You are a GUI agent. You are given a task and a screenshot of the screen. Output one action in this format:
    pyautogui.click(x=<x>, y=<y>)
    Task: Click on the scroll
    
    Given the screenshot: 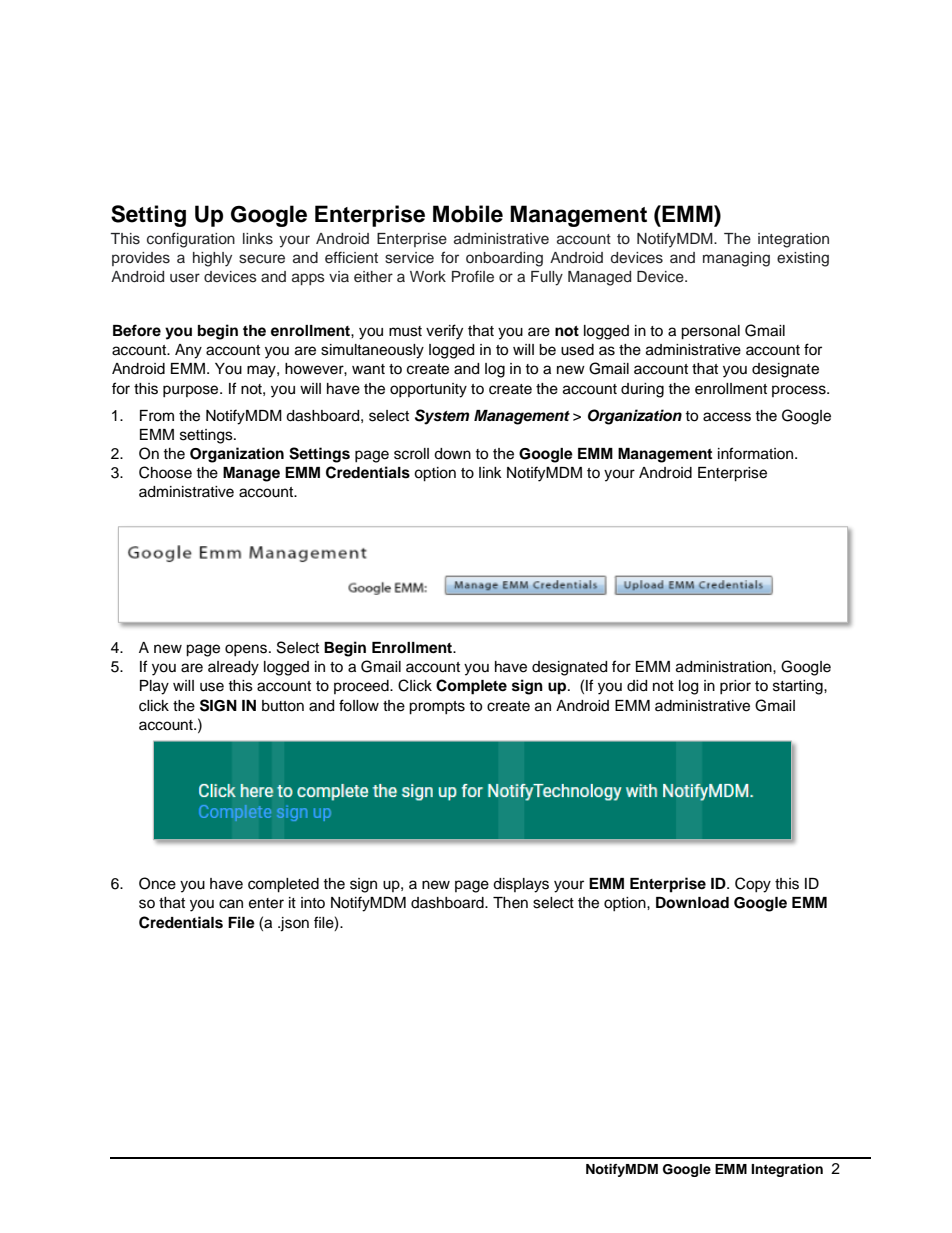 What is the action you would take?
    pyautogui.click(x=411, y=454)
